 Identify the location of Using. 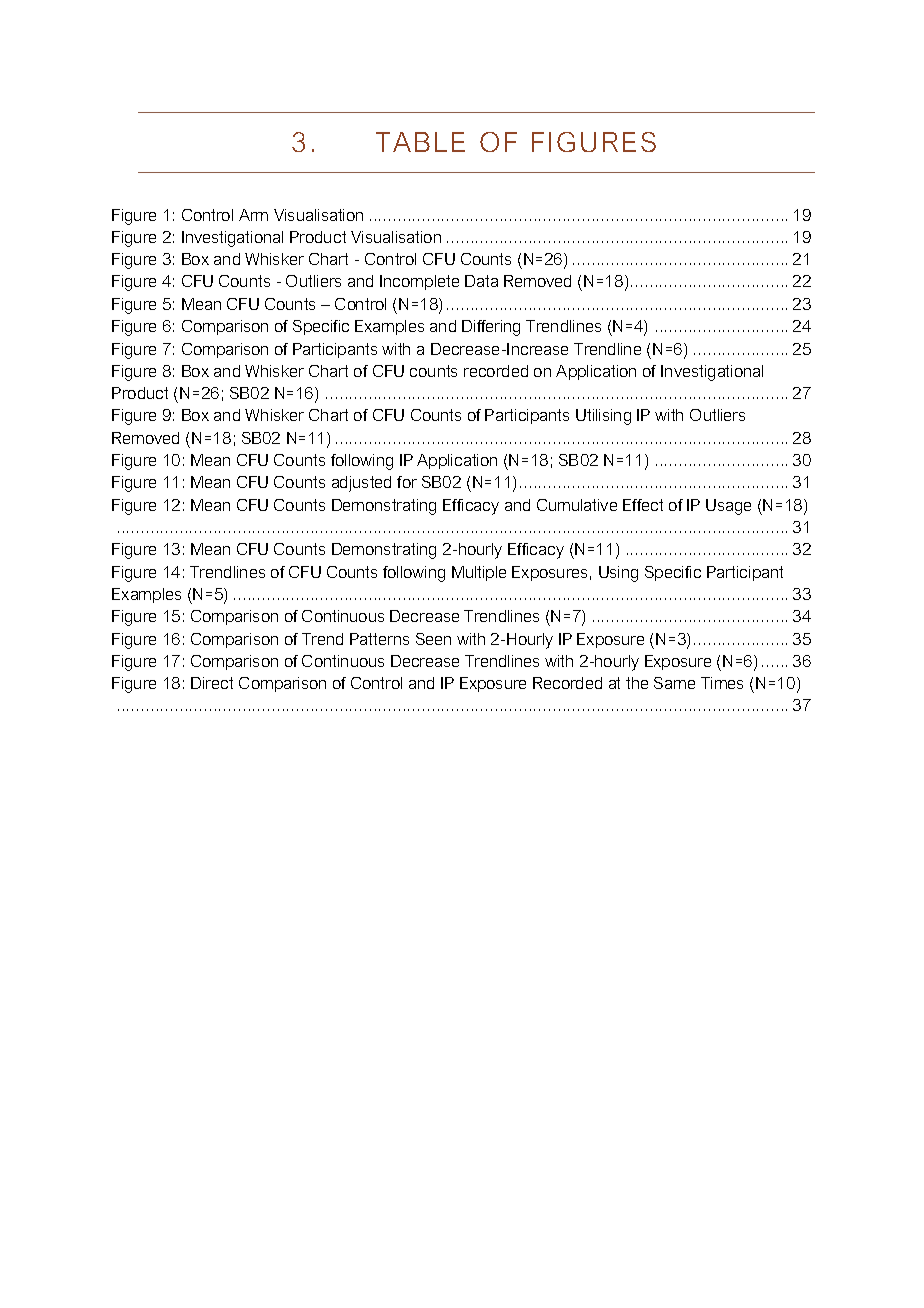
(618, 574).
